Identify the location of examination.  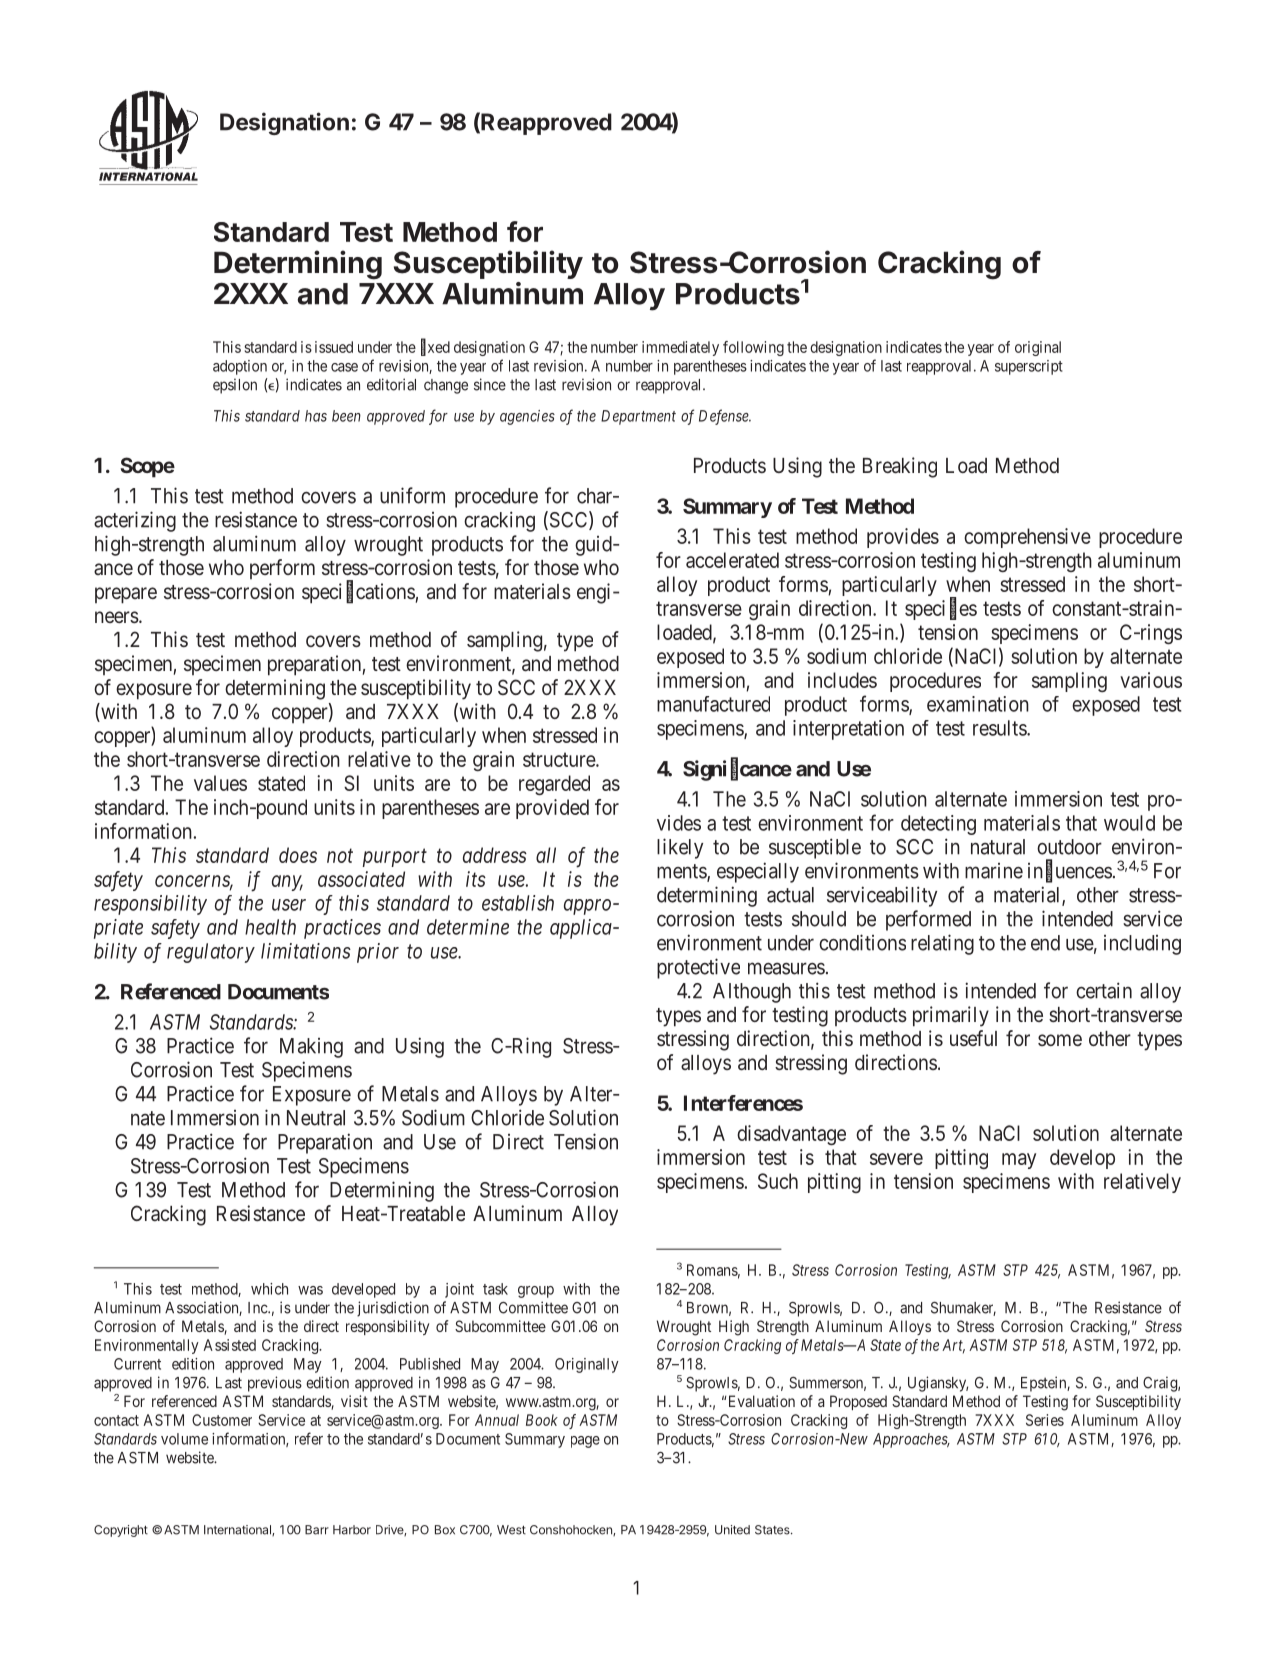
(978, 704).
